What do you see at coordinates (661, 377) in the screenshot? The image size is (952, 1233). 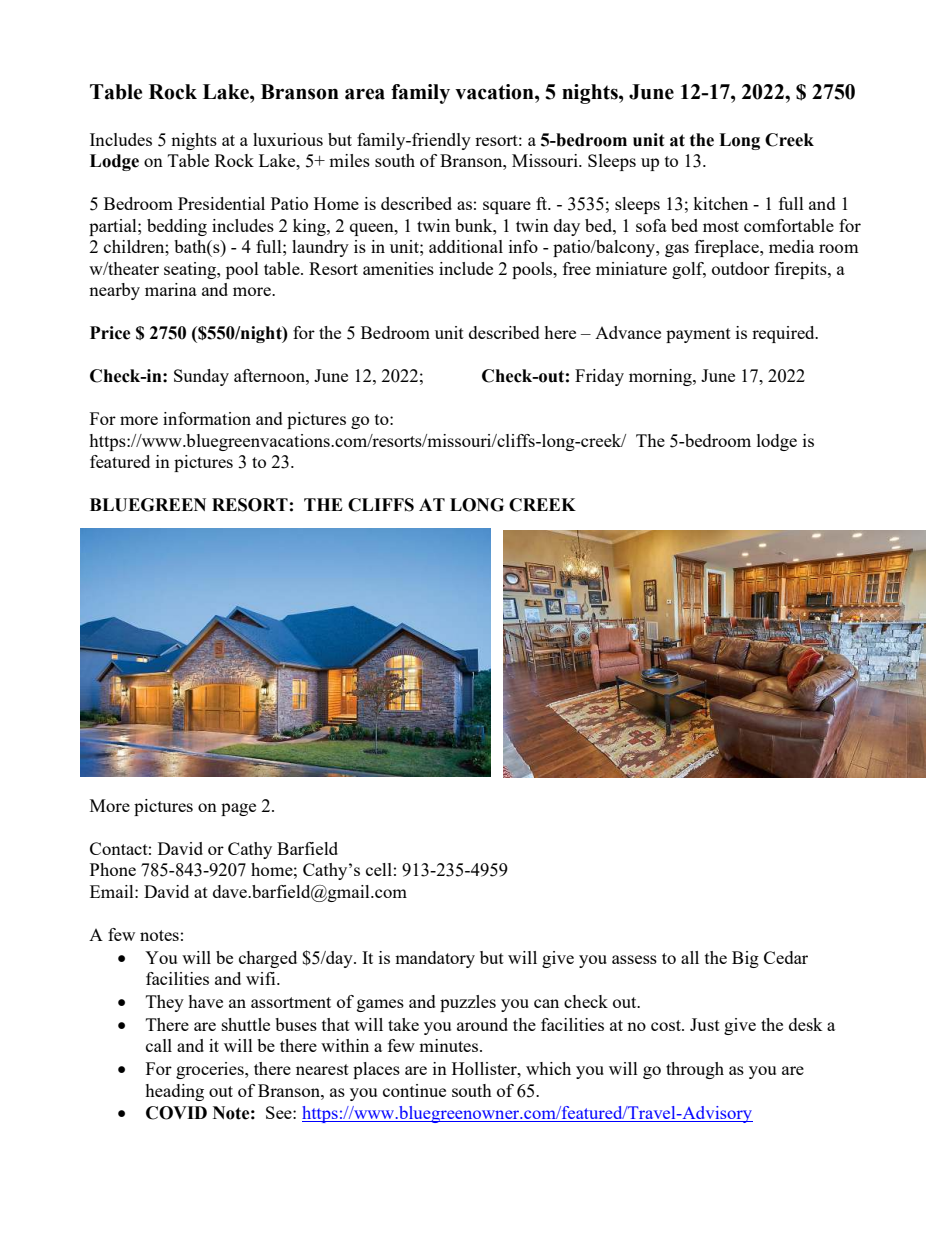 I see `morning` at bounding box center [661, 377].
